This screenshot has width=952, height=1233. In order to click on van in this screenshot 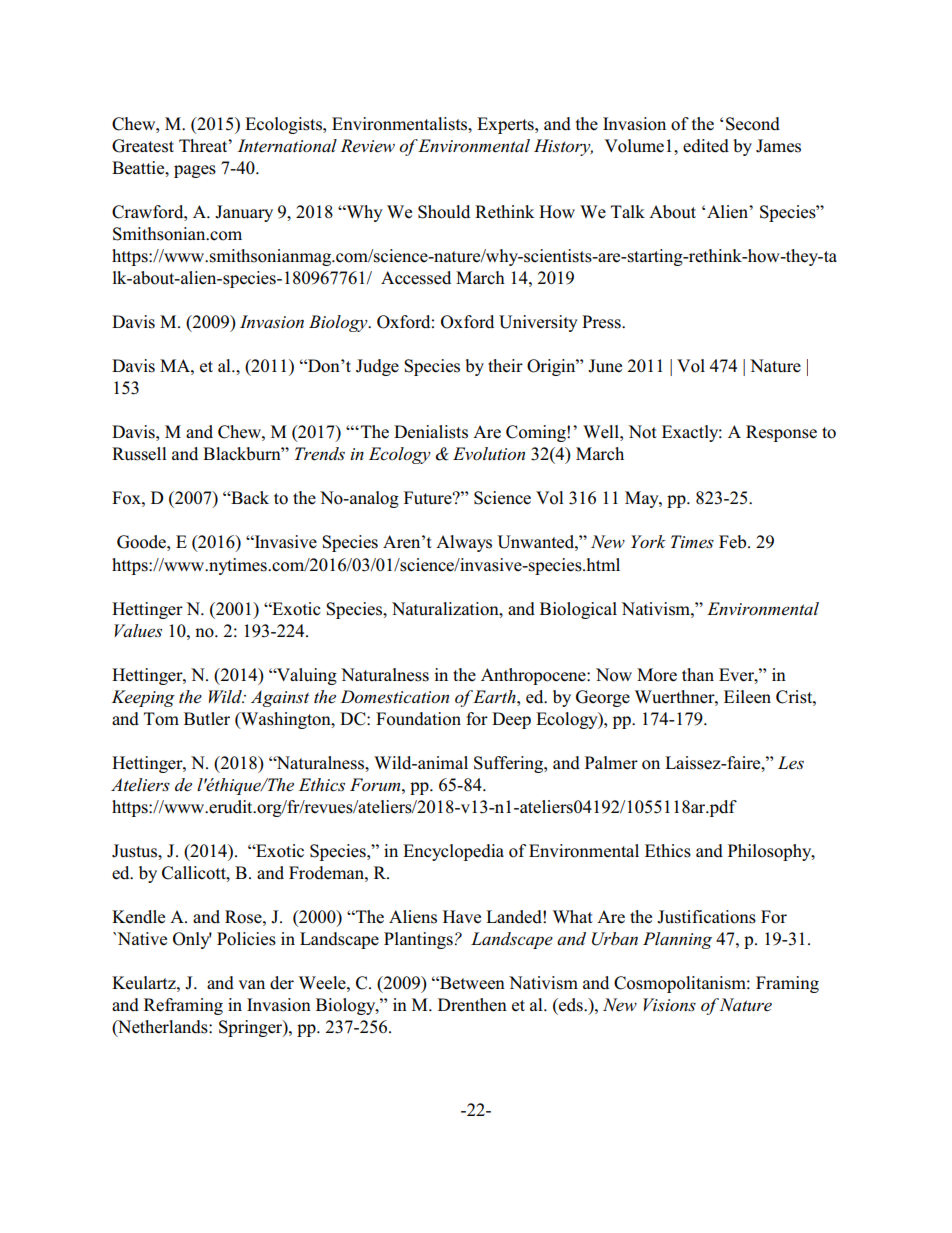, I will do `click(251, 984)`.
